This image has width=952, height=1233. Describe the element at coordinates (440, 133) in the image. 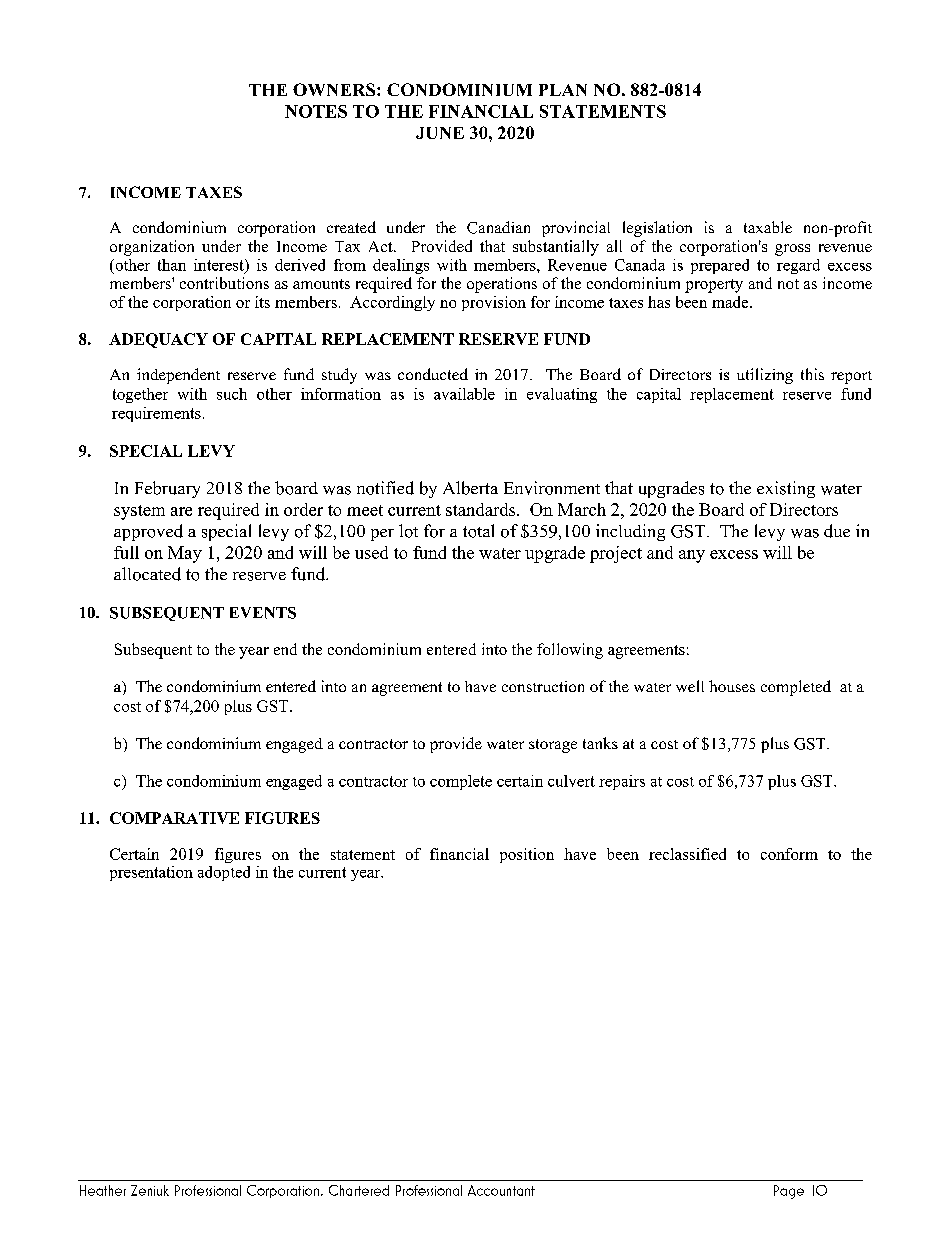

I see `JUNE` at that location.
